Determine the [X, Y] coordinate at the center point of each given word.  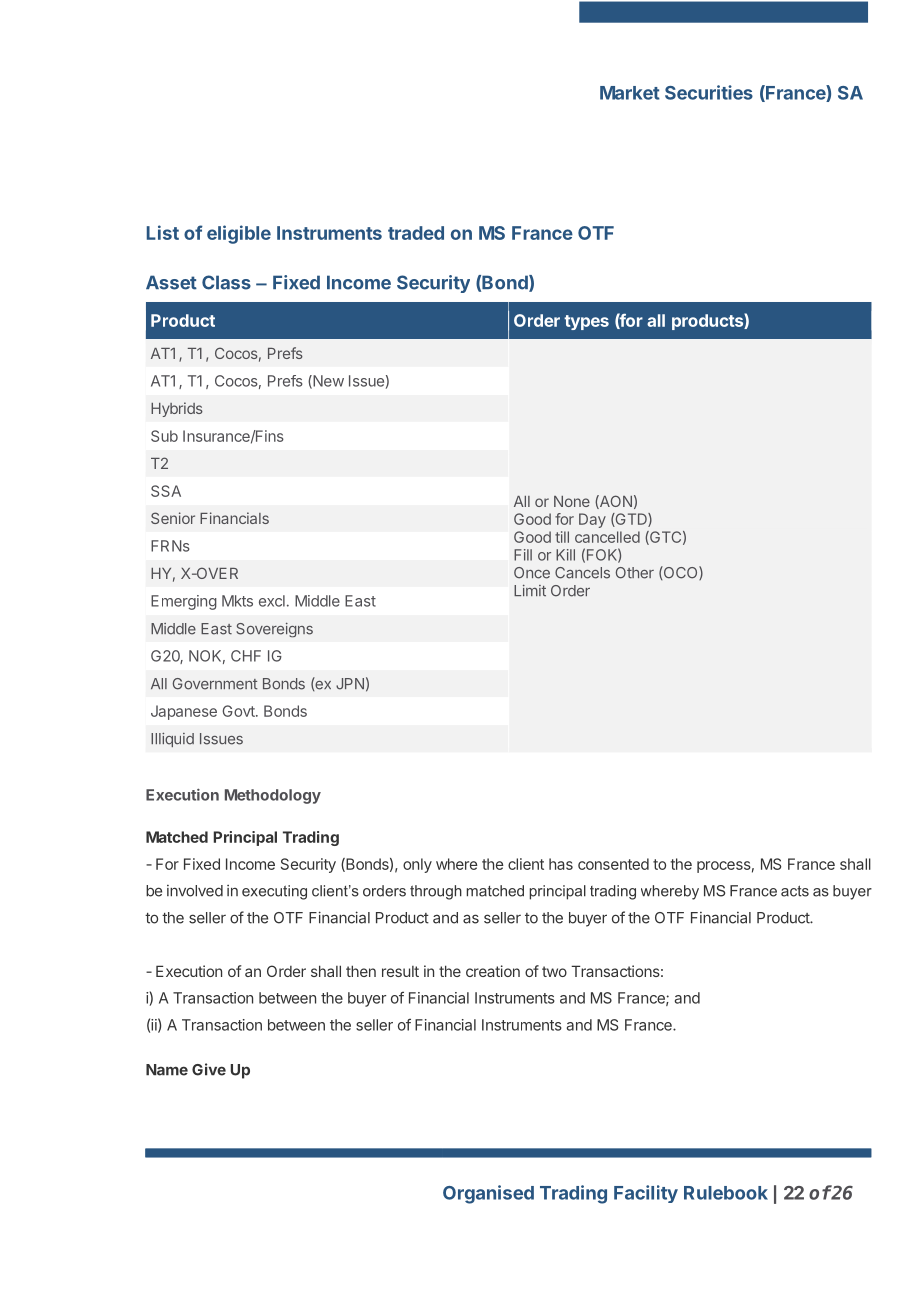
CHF [246, 656]
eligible [239, 234]
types [586, 322]
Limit [530, 591]
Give [209, 1069]
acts [795, 891]
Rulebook [726, 1193]
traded [416, 233]
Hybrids [177, 409]
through [436, 892]
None [572, 501]
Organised [488, 1194]
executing [274, 892]
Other [635, 573]
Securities [709, 92]
